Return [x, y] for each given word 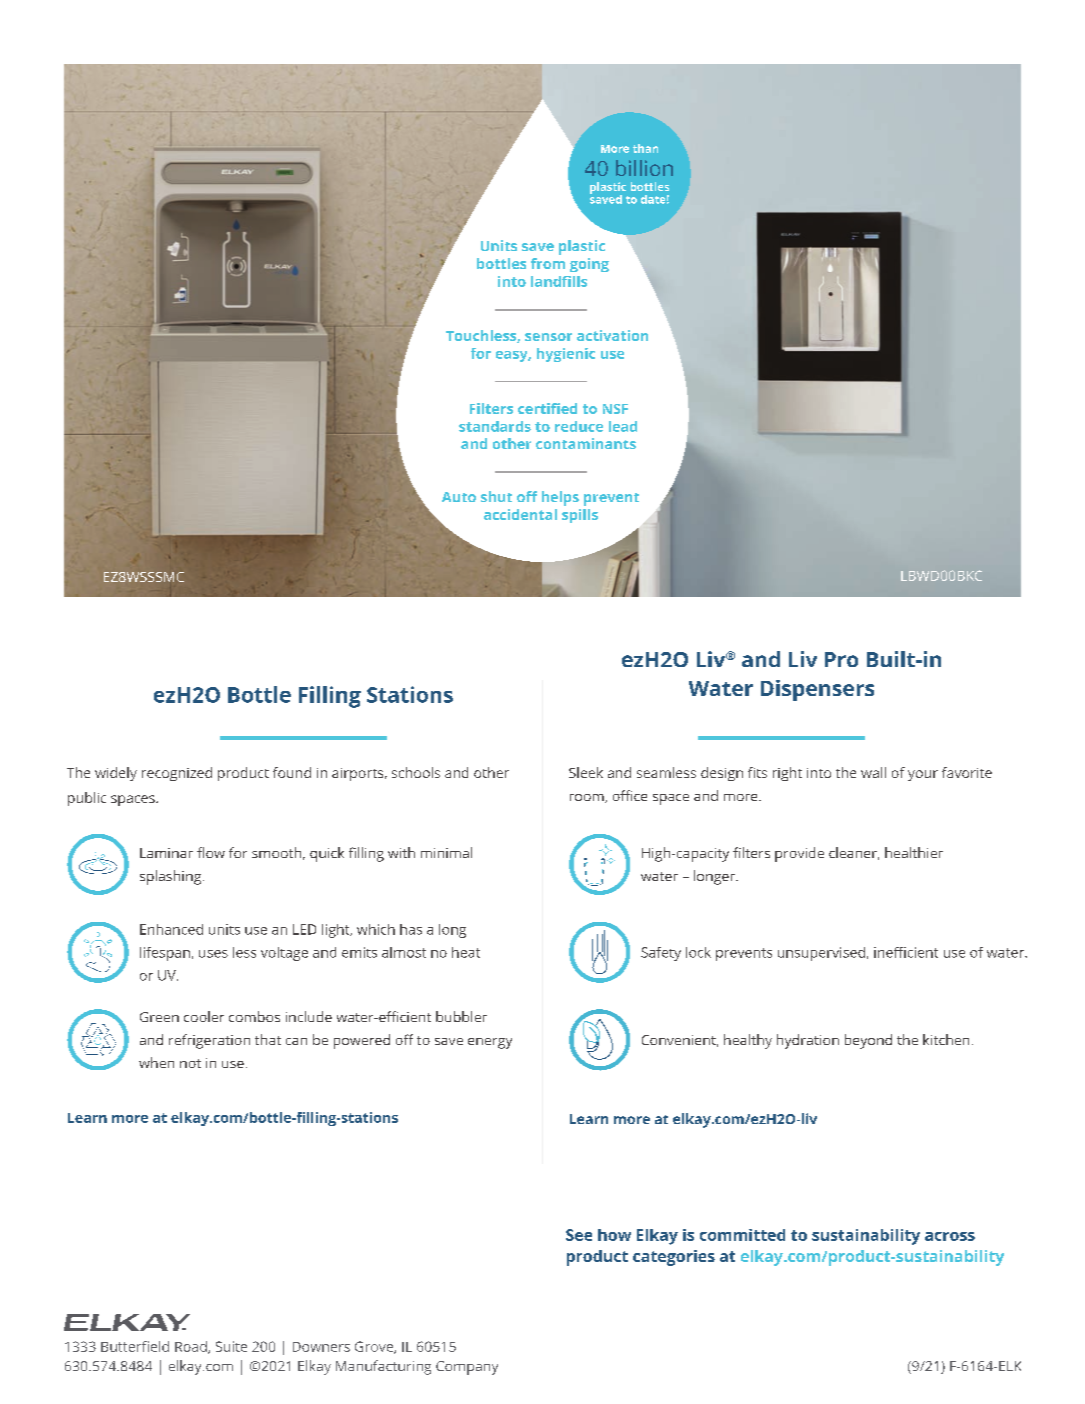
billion [644, 168]
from [548, 263]
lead [623, 426]
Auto [459, 497]
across [950, 1236]
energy [490, 1043]
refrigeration [209, 1041]
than [645, 148]
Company [467, 1368]
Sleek [586, 772]
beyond [868, 1041]
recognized [177, 774]
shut [496, 496]
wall [873, 772]
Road [192, 1347]
